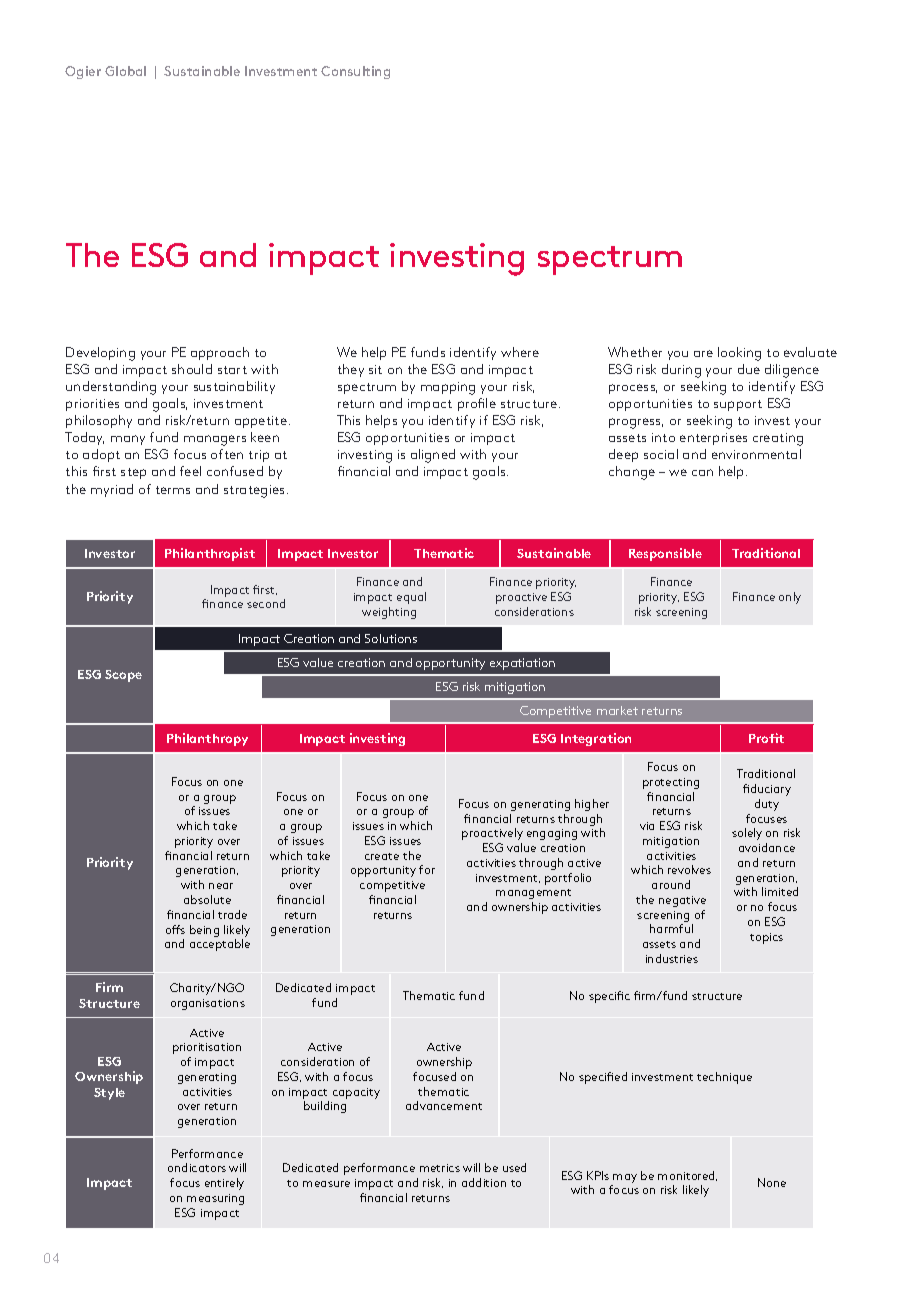  What do you see at coordinates (190, 471) in the page?
I see `feel` at bounding box center [190, 471].
